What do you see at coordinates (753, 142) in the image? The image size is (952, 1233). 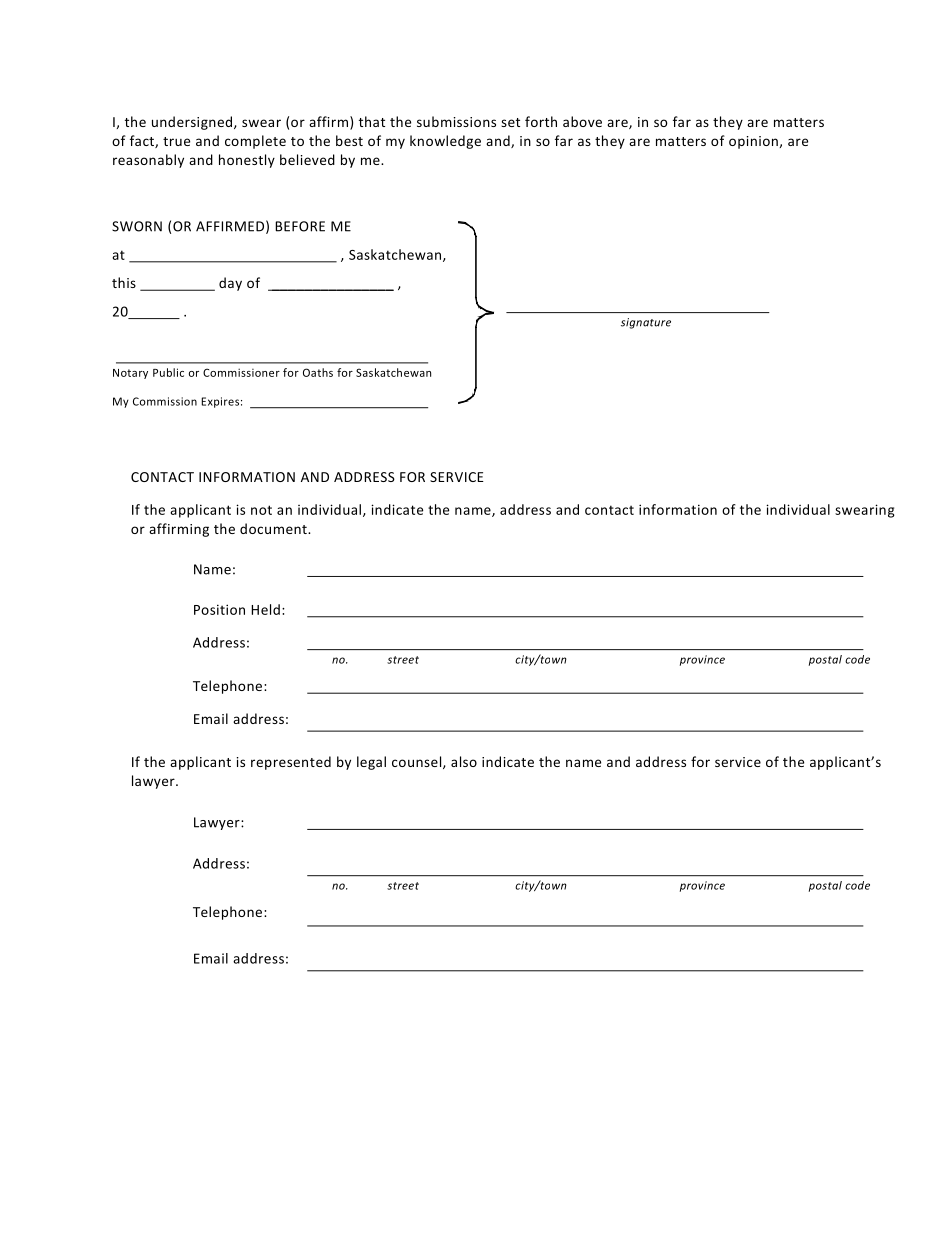 I see `opinion` at bounding box center [753, 142].
